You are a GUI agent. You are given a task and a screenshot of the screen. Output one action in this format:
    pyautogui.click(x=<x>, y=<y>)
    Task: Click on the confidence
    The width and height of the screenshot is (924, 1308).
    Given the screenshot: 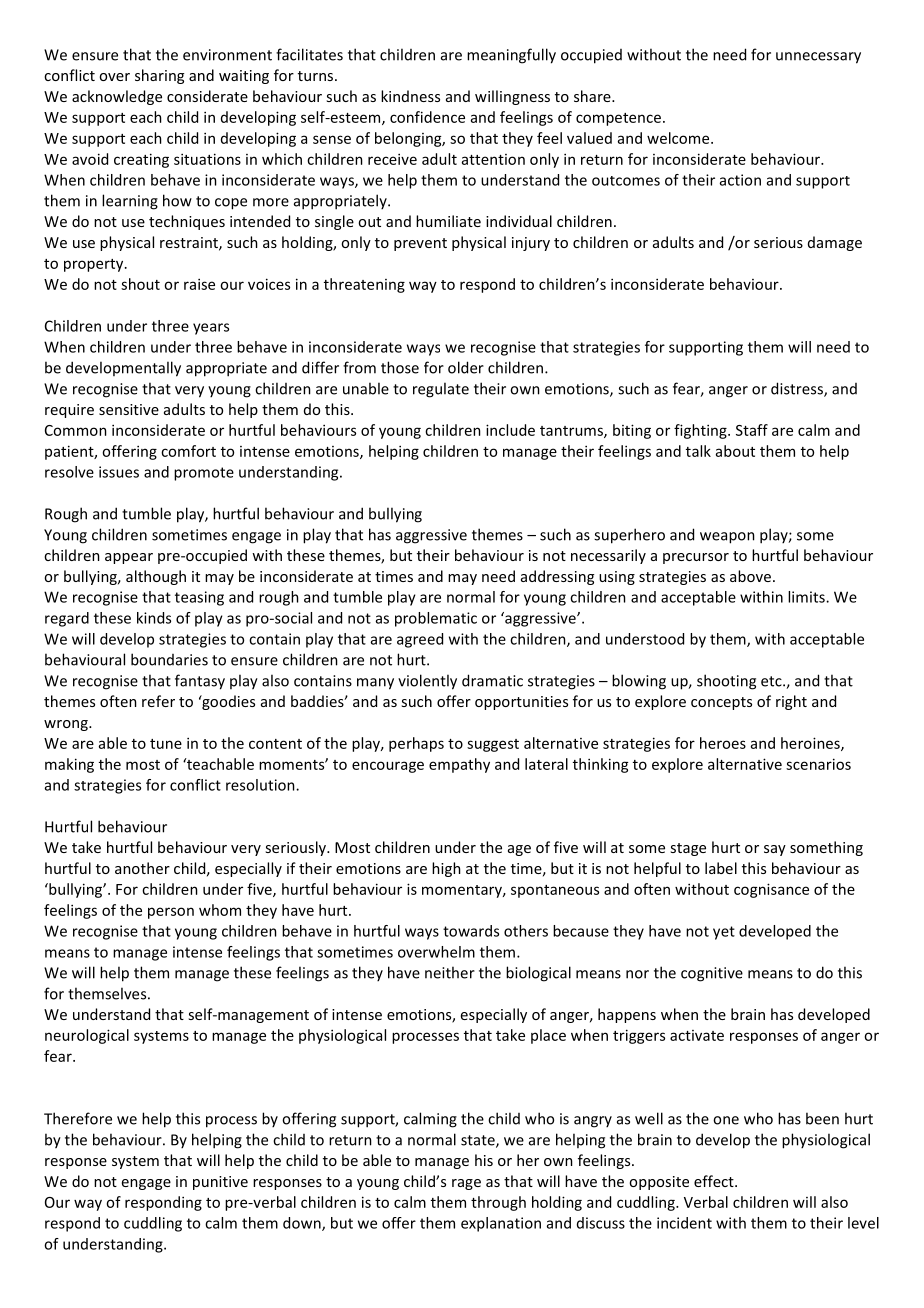 What is the action you would take?
    pyautogui.click(x=427, y=117)
